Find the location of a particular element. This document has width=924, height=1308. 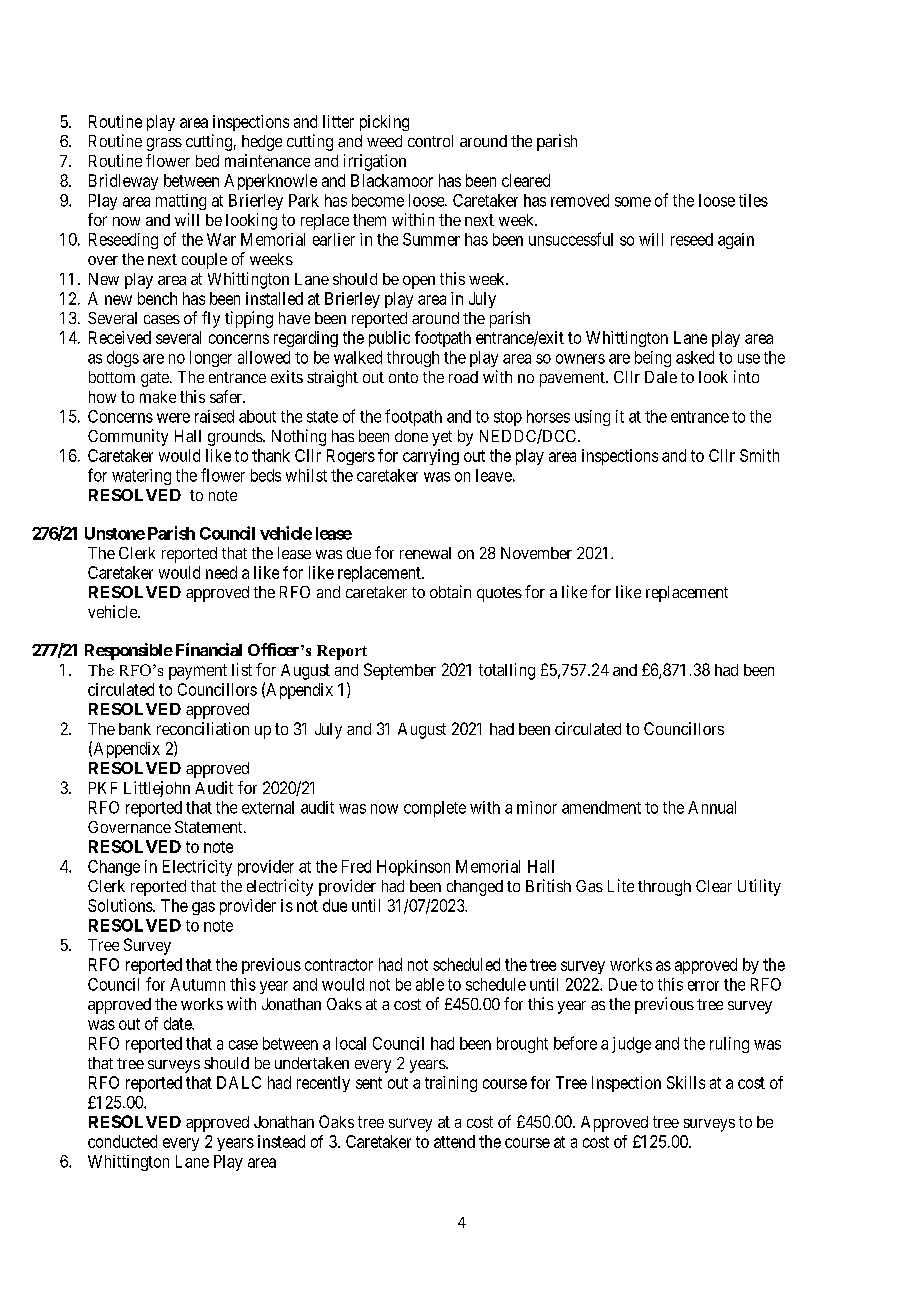

training is located at coordinates (451, 1084).
